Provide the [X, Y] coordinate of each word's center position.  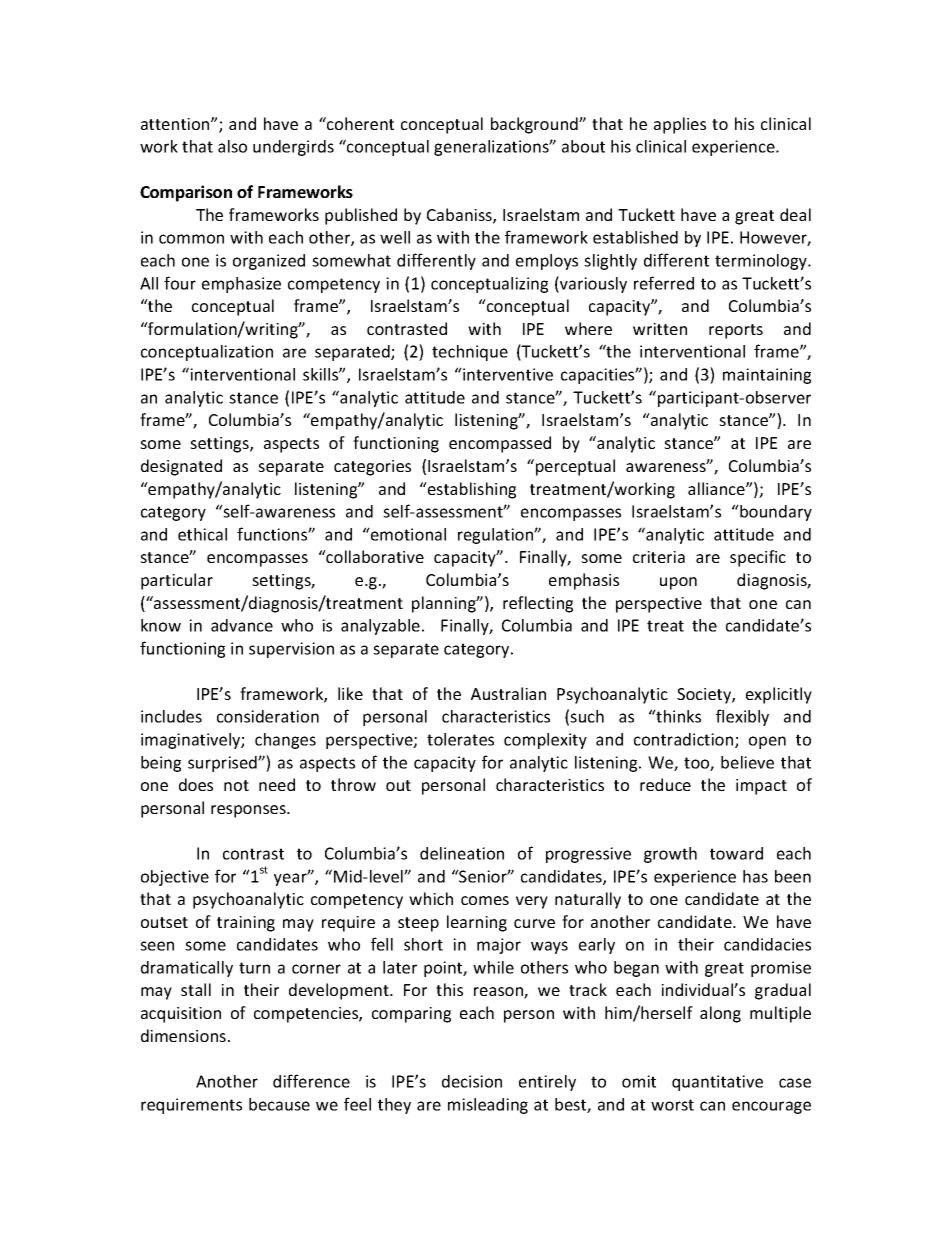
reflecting [538, 604]
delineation [462, 853]
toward [736, 853]
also [232, 146]
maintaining [767, 376]
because [279, 1104]
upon [678, 583]
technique [470, 353]
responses [249, 811]
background [535, 125]
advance [242, 625]
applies [680, 125]
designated [181, 467]
